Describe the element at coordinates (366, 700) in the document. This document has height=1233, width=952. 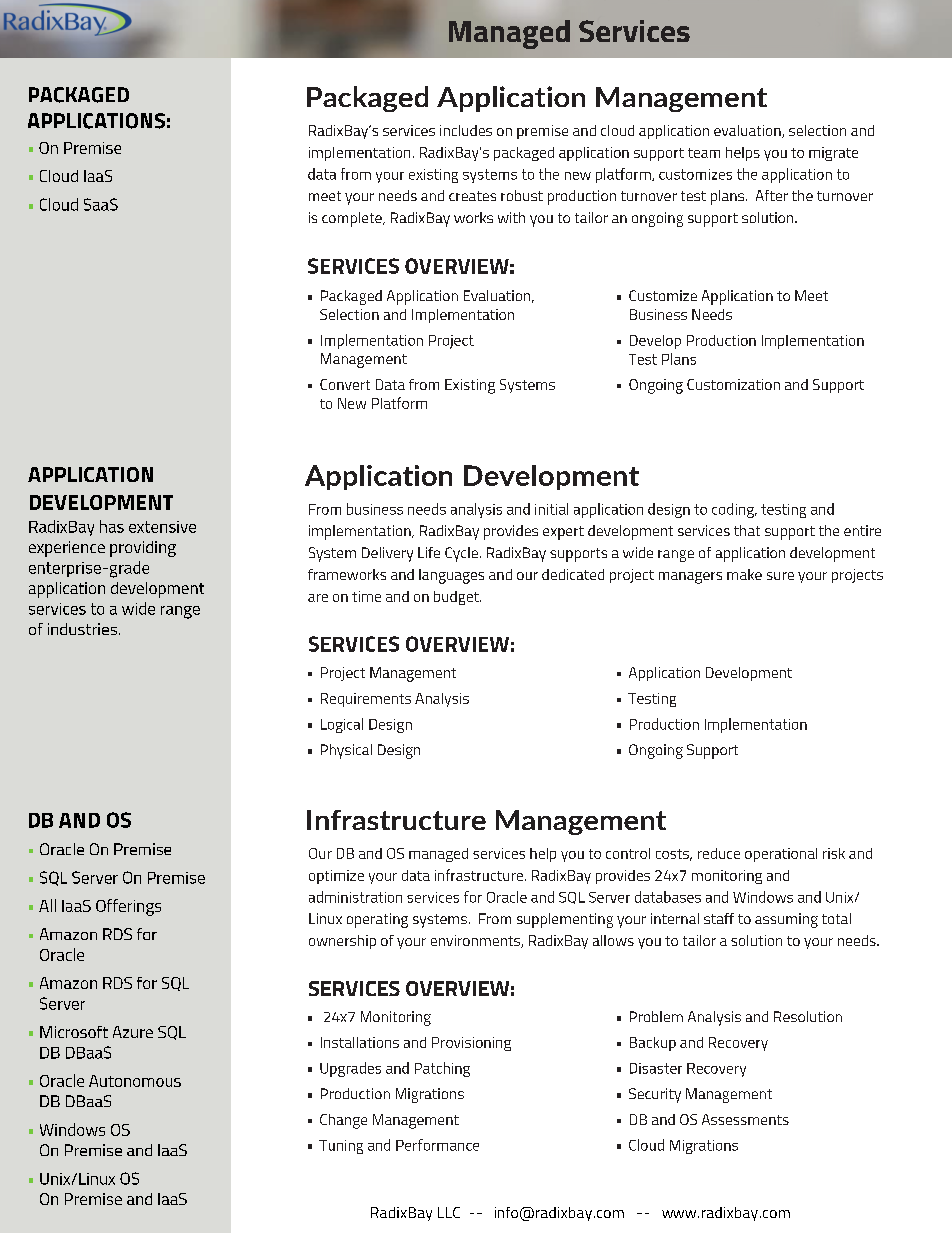
I see `Requirements` at that location.
